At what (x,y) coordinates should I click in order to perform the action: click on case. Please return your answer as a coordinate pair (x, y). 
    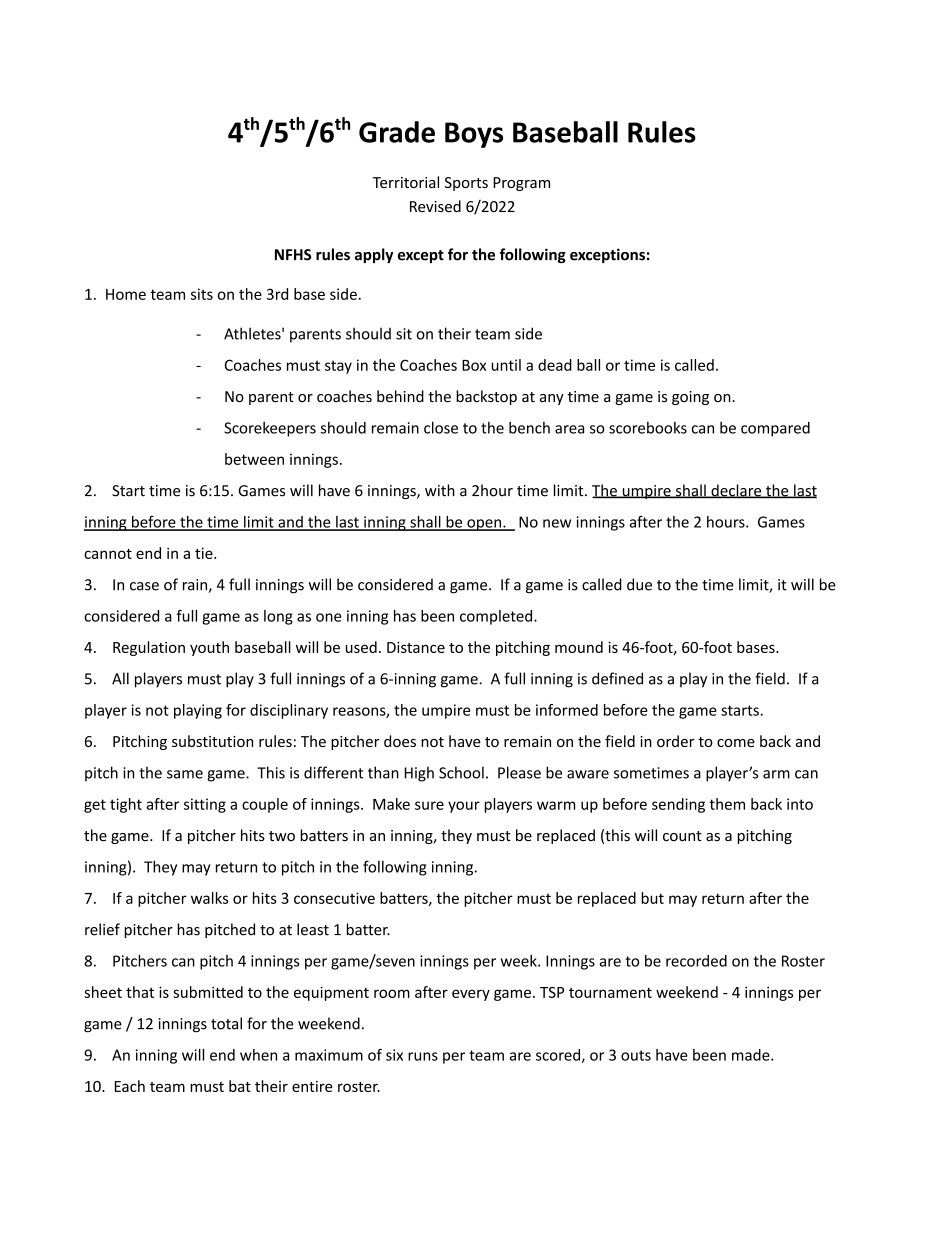
    Looking at the image, I should click on (144, 586).
